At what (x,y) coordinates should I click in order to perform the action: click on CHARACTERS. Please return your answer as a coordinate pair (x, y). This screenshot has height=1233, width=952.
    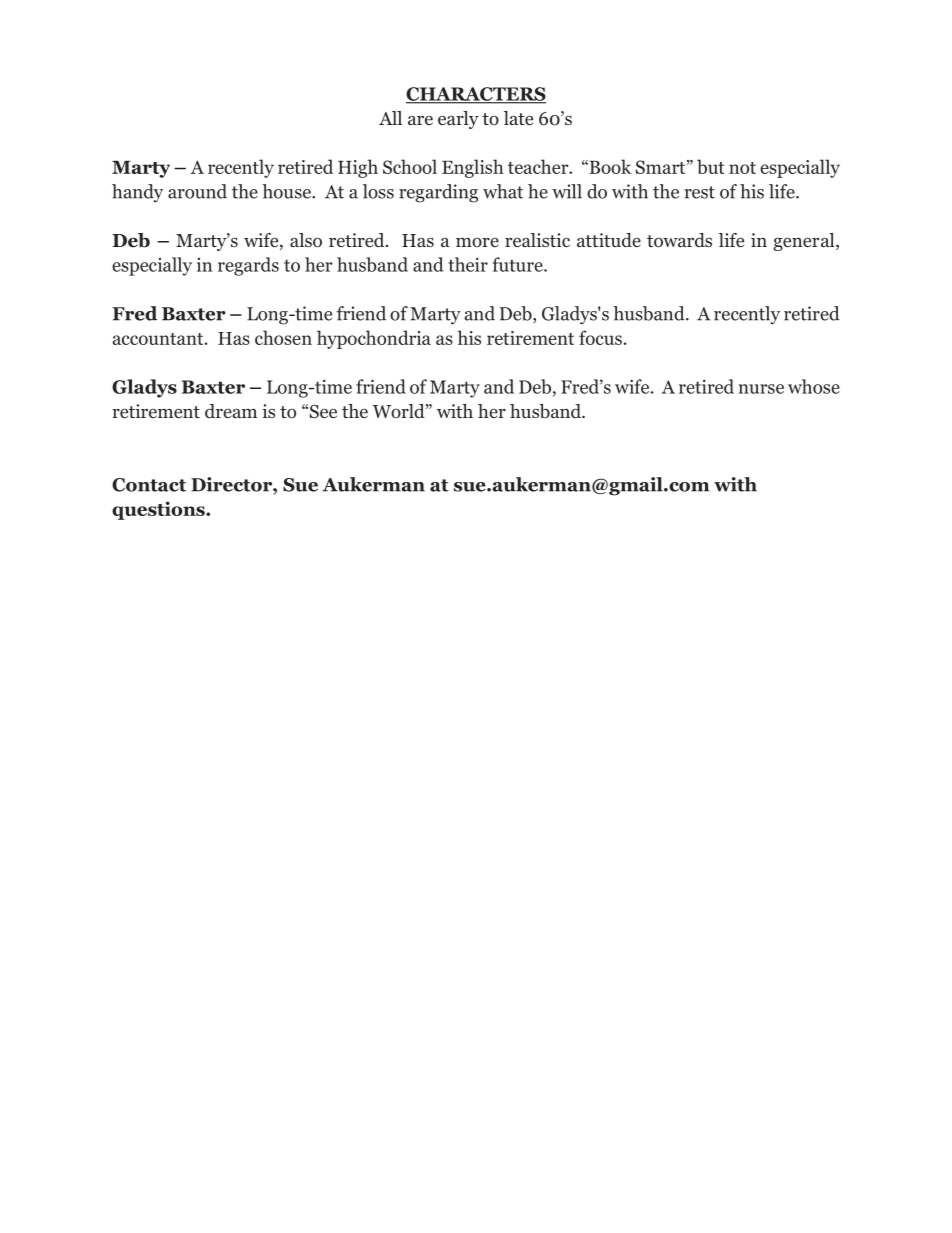
    Looking at the image, I should click on (476, 95).
